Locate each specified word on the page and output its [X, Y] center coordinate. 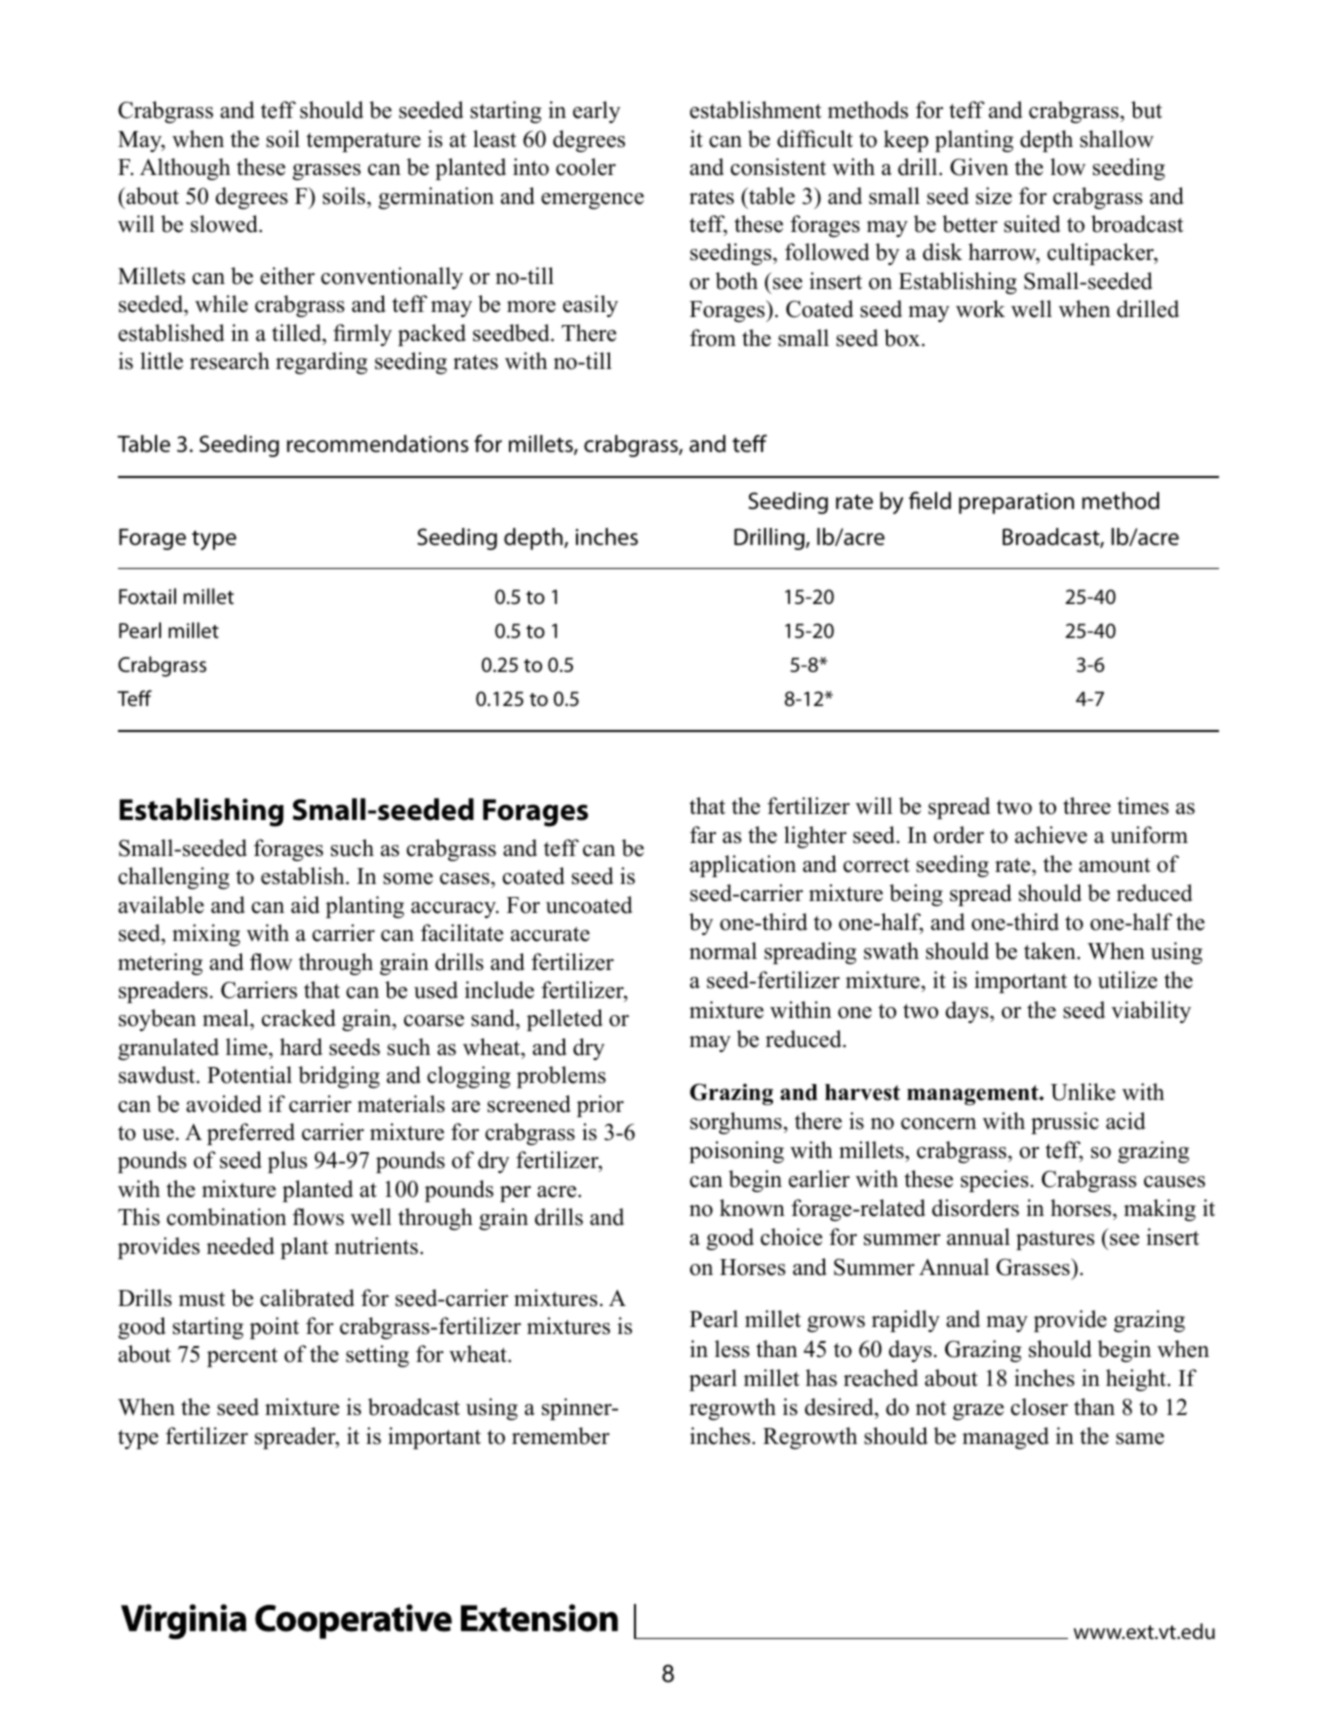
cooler [586, 167]
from [713, 338]
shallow [1117, 139]
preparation [1016, 503]
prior [600, 1106]
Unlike [1083, 1092]
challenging [174, 878]
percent [242, 1357]
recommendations [378, 444]
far [703, 834]
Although [185, 169]
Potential [249, 1075]
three [1087, 806]
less [732, 1349]
